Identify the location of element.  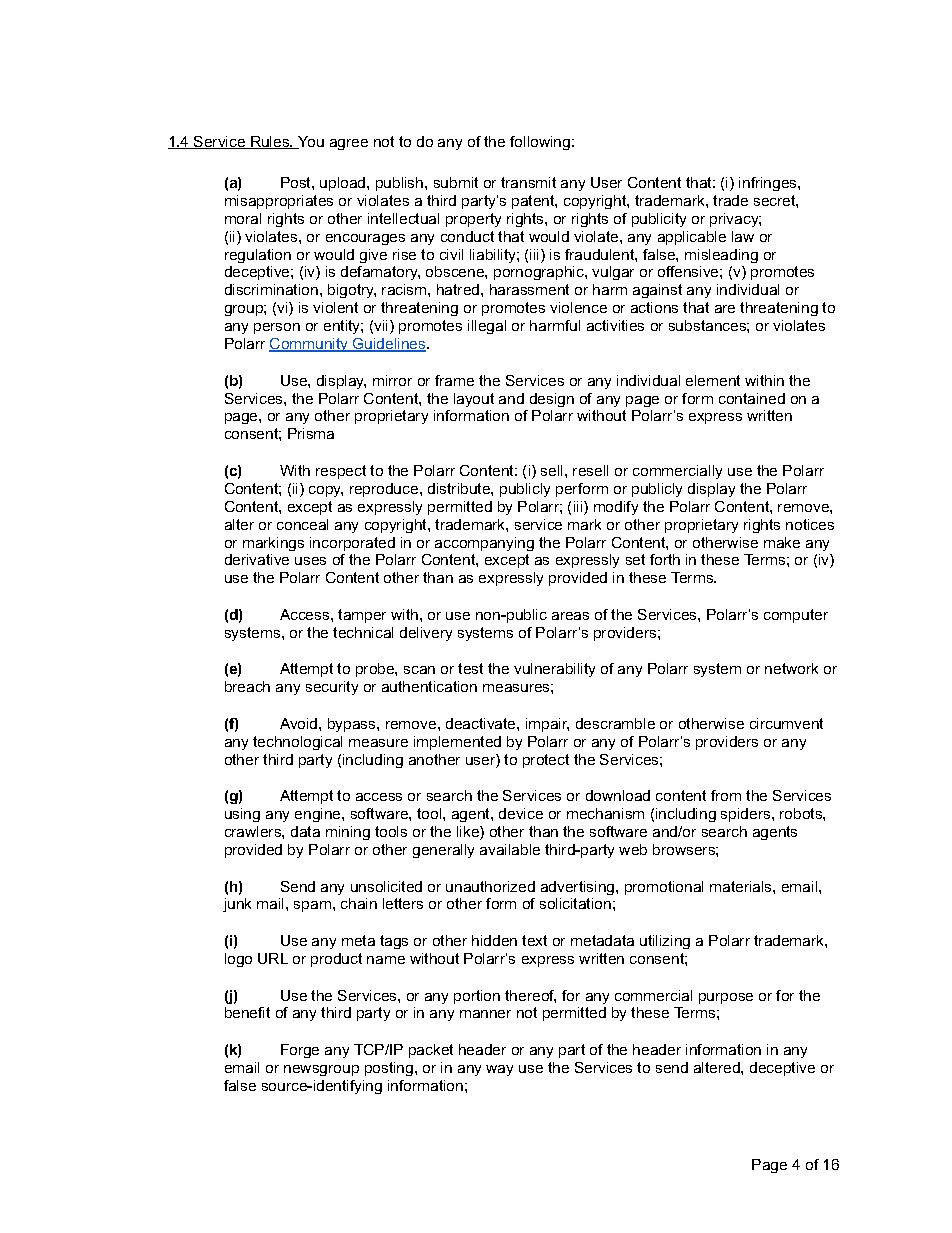
(713, 380).
